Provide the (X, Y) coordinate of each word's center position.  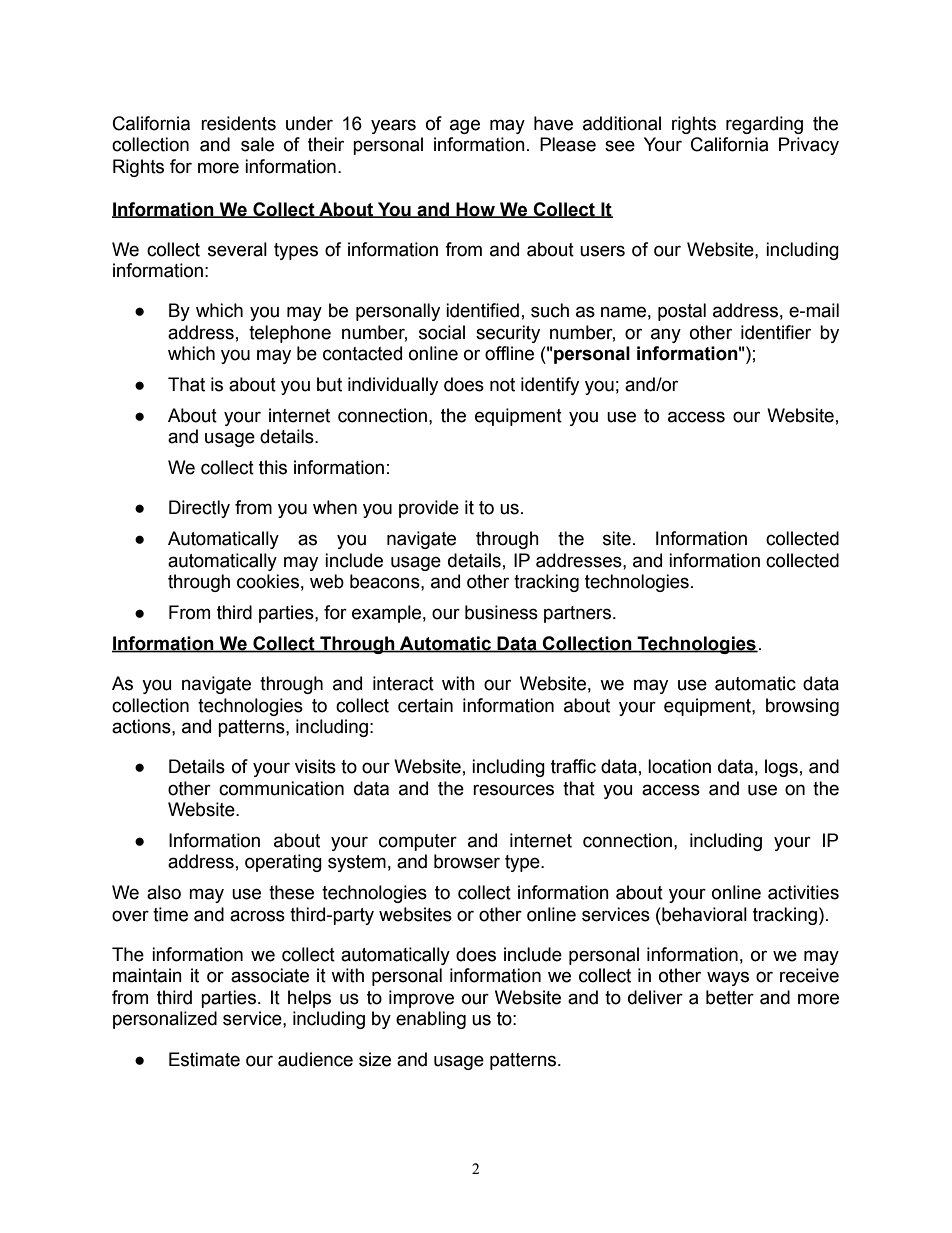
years (393, 126)
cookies (268, 581)
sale (257, 144)
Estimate (204, 1059)
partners (577, 614)
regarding (764, 125)
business (501, 612)
